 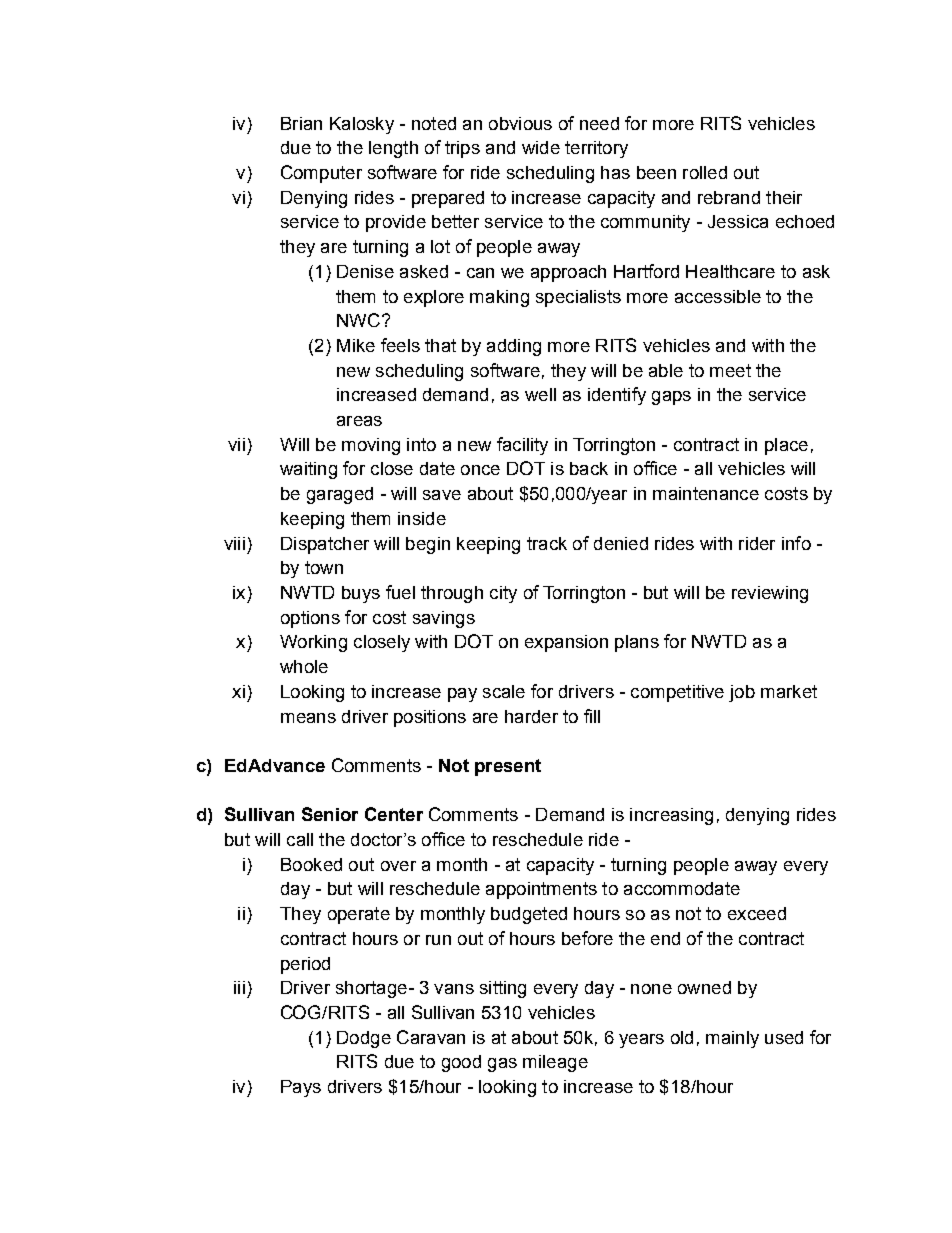 I want to click on Computer, so click(x=321, y=174).
